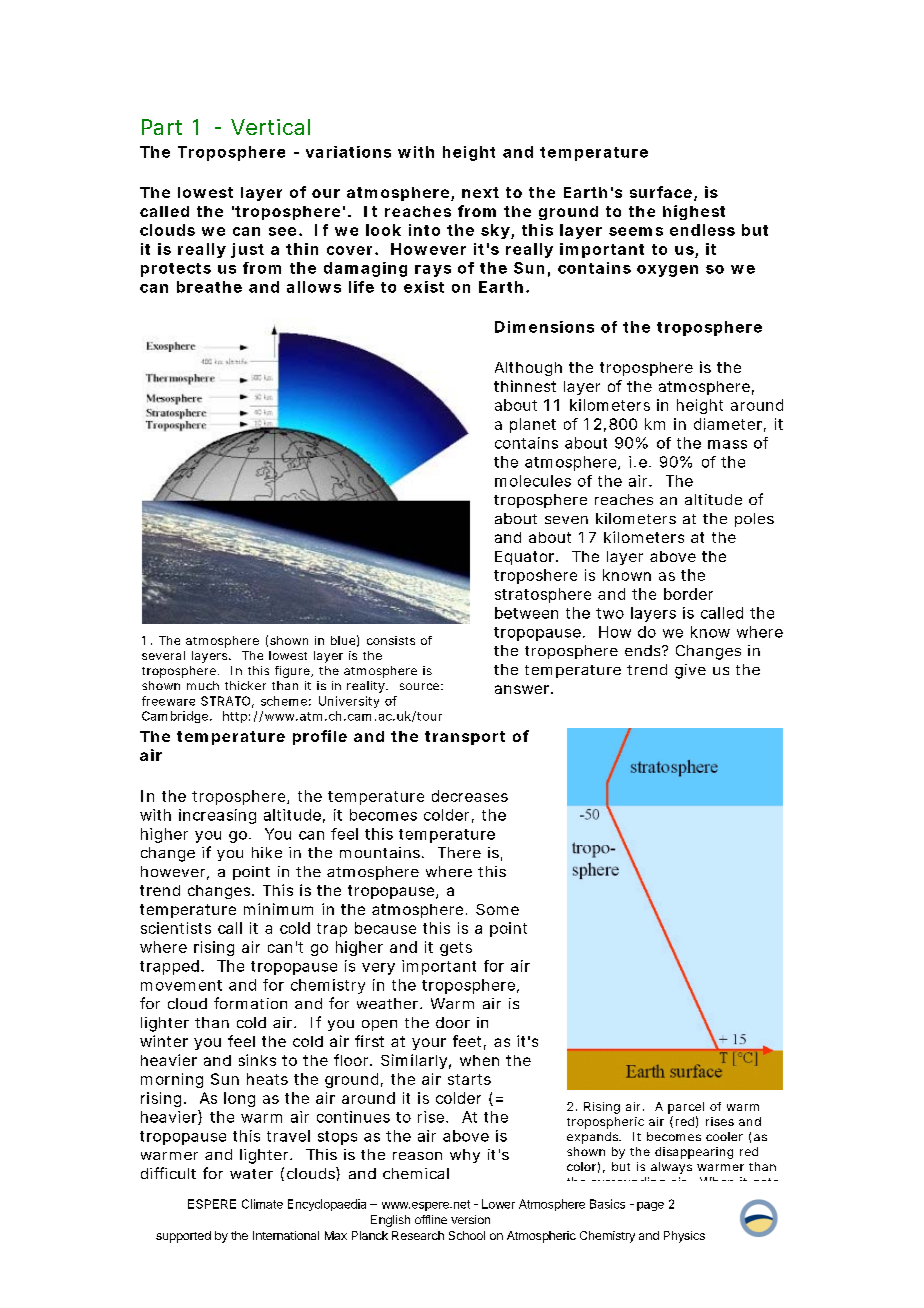 The image size is (924, 1308). Describe the element at coordinates (497, 909) in the page. I see `Some` at that location.
